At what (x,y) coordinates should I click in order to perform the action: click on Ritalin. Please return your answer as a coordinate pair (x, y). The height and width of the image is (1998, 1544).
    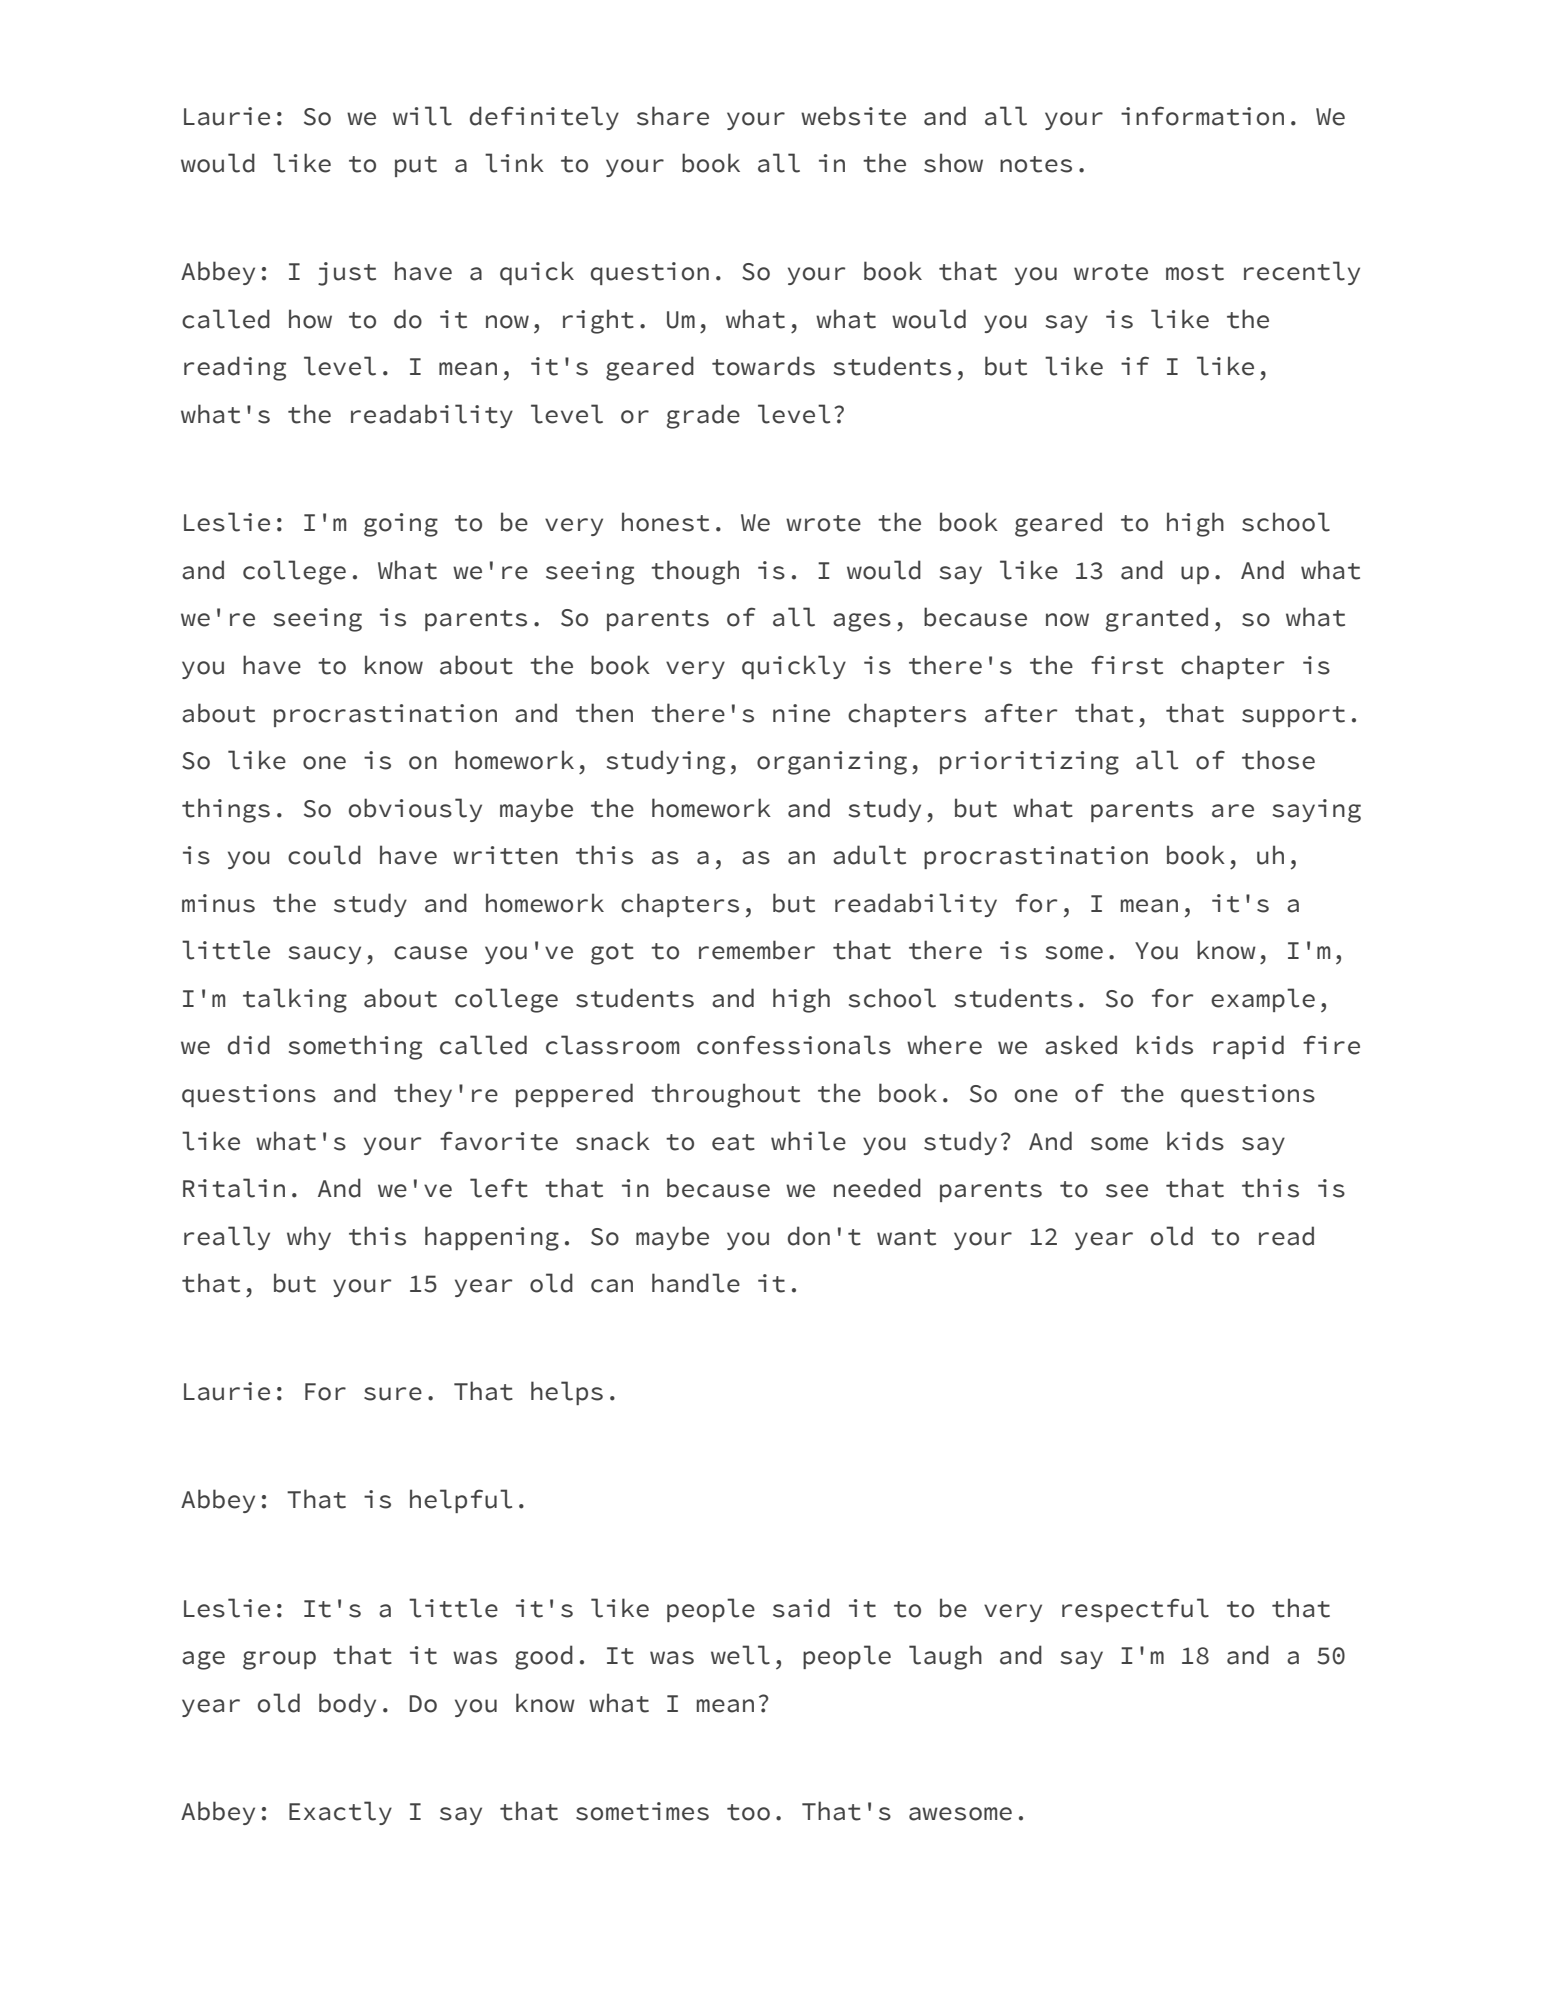
    Looking at the image, I should click on (234, 1188).
